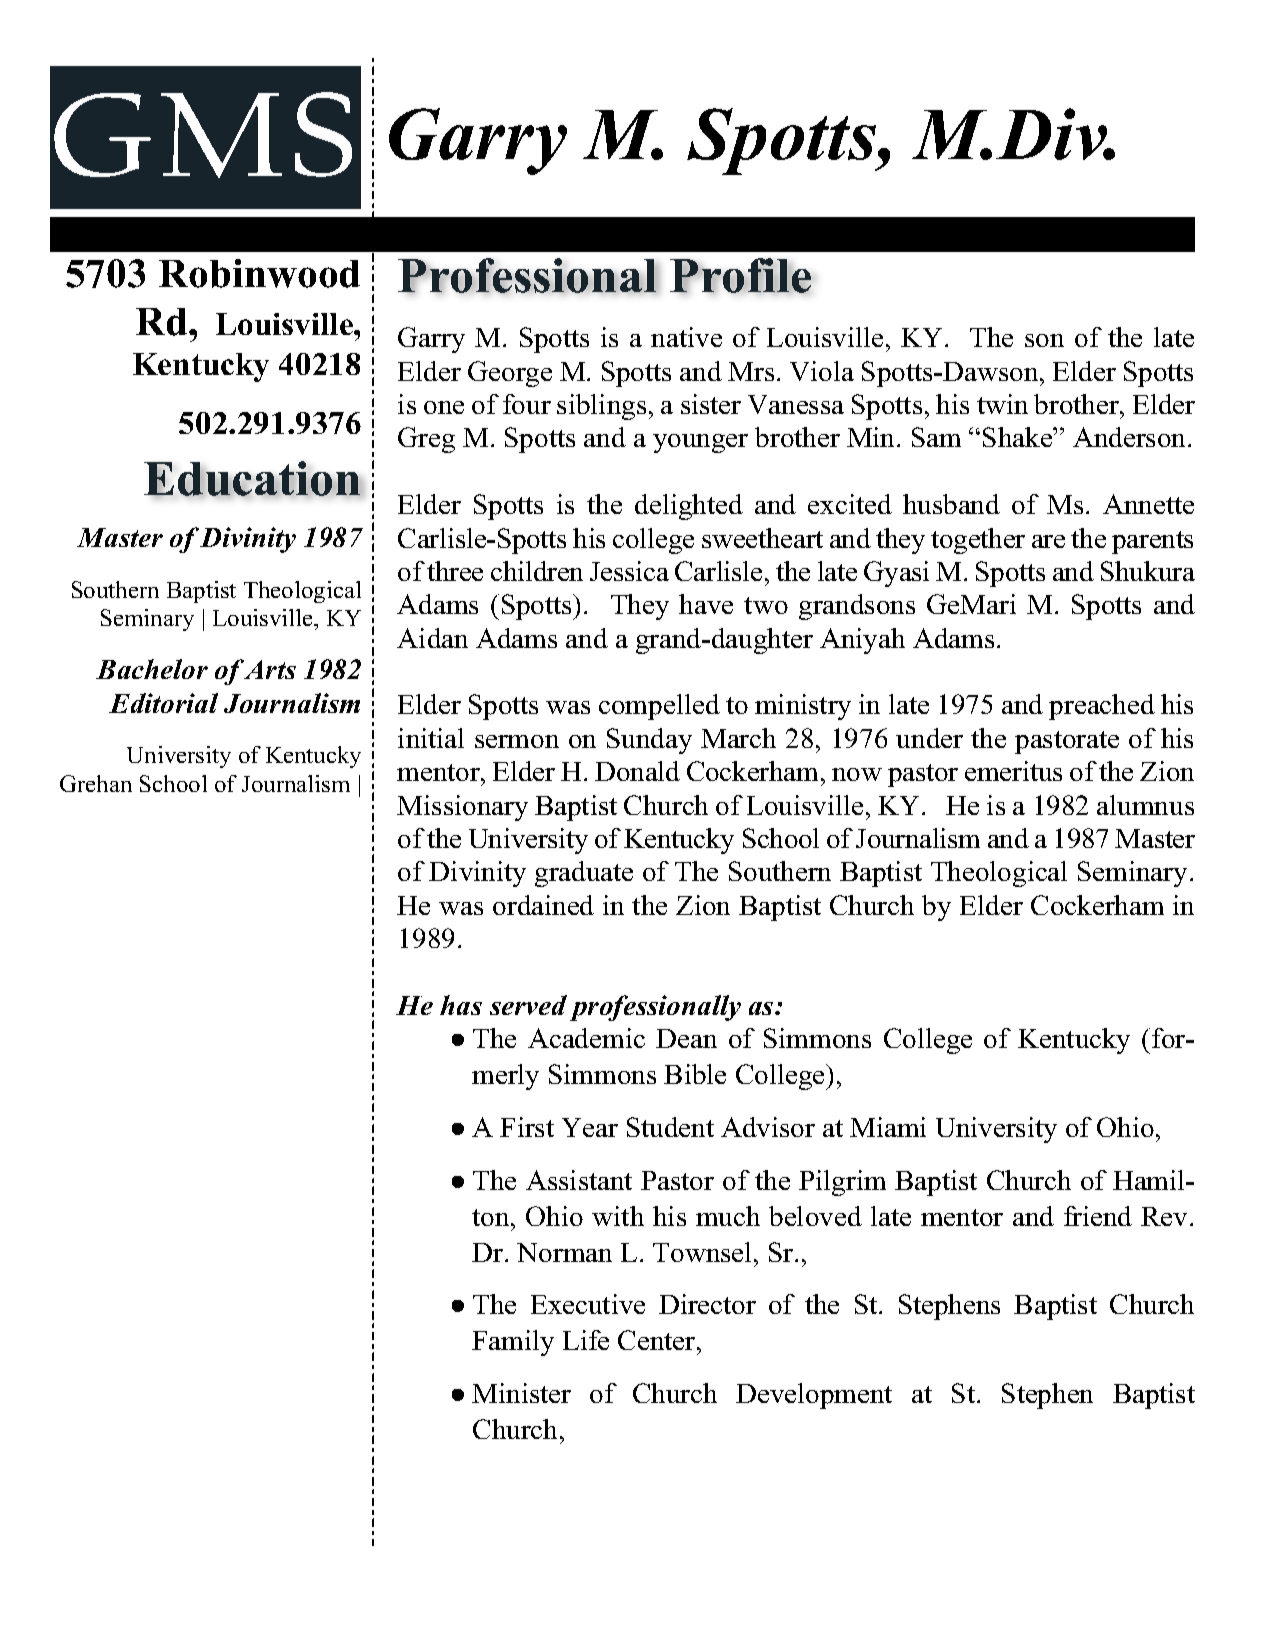  What do you see at coordinates (658, 1340) in the page?
I see `Center` at bounding box center [658, 1340].
